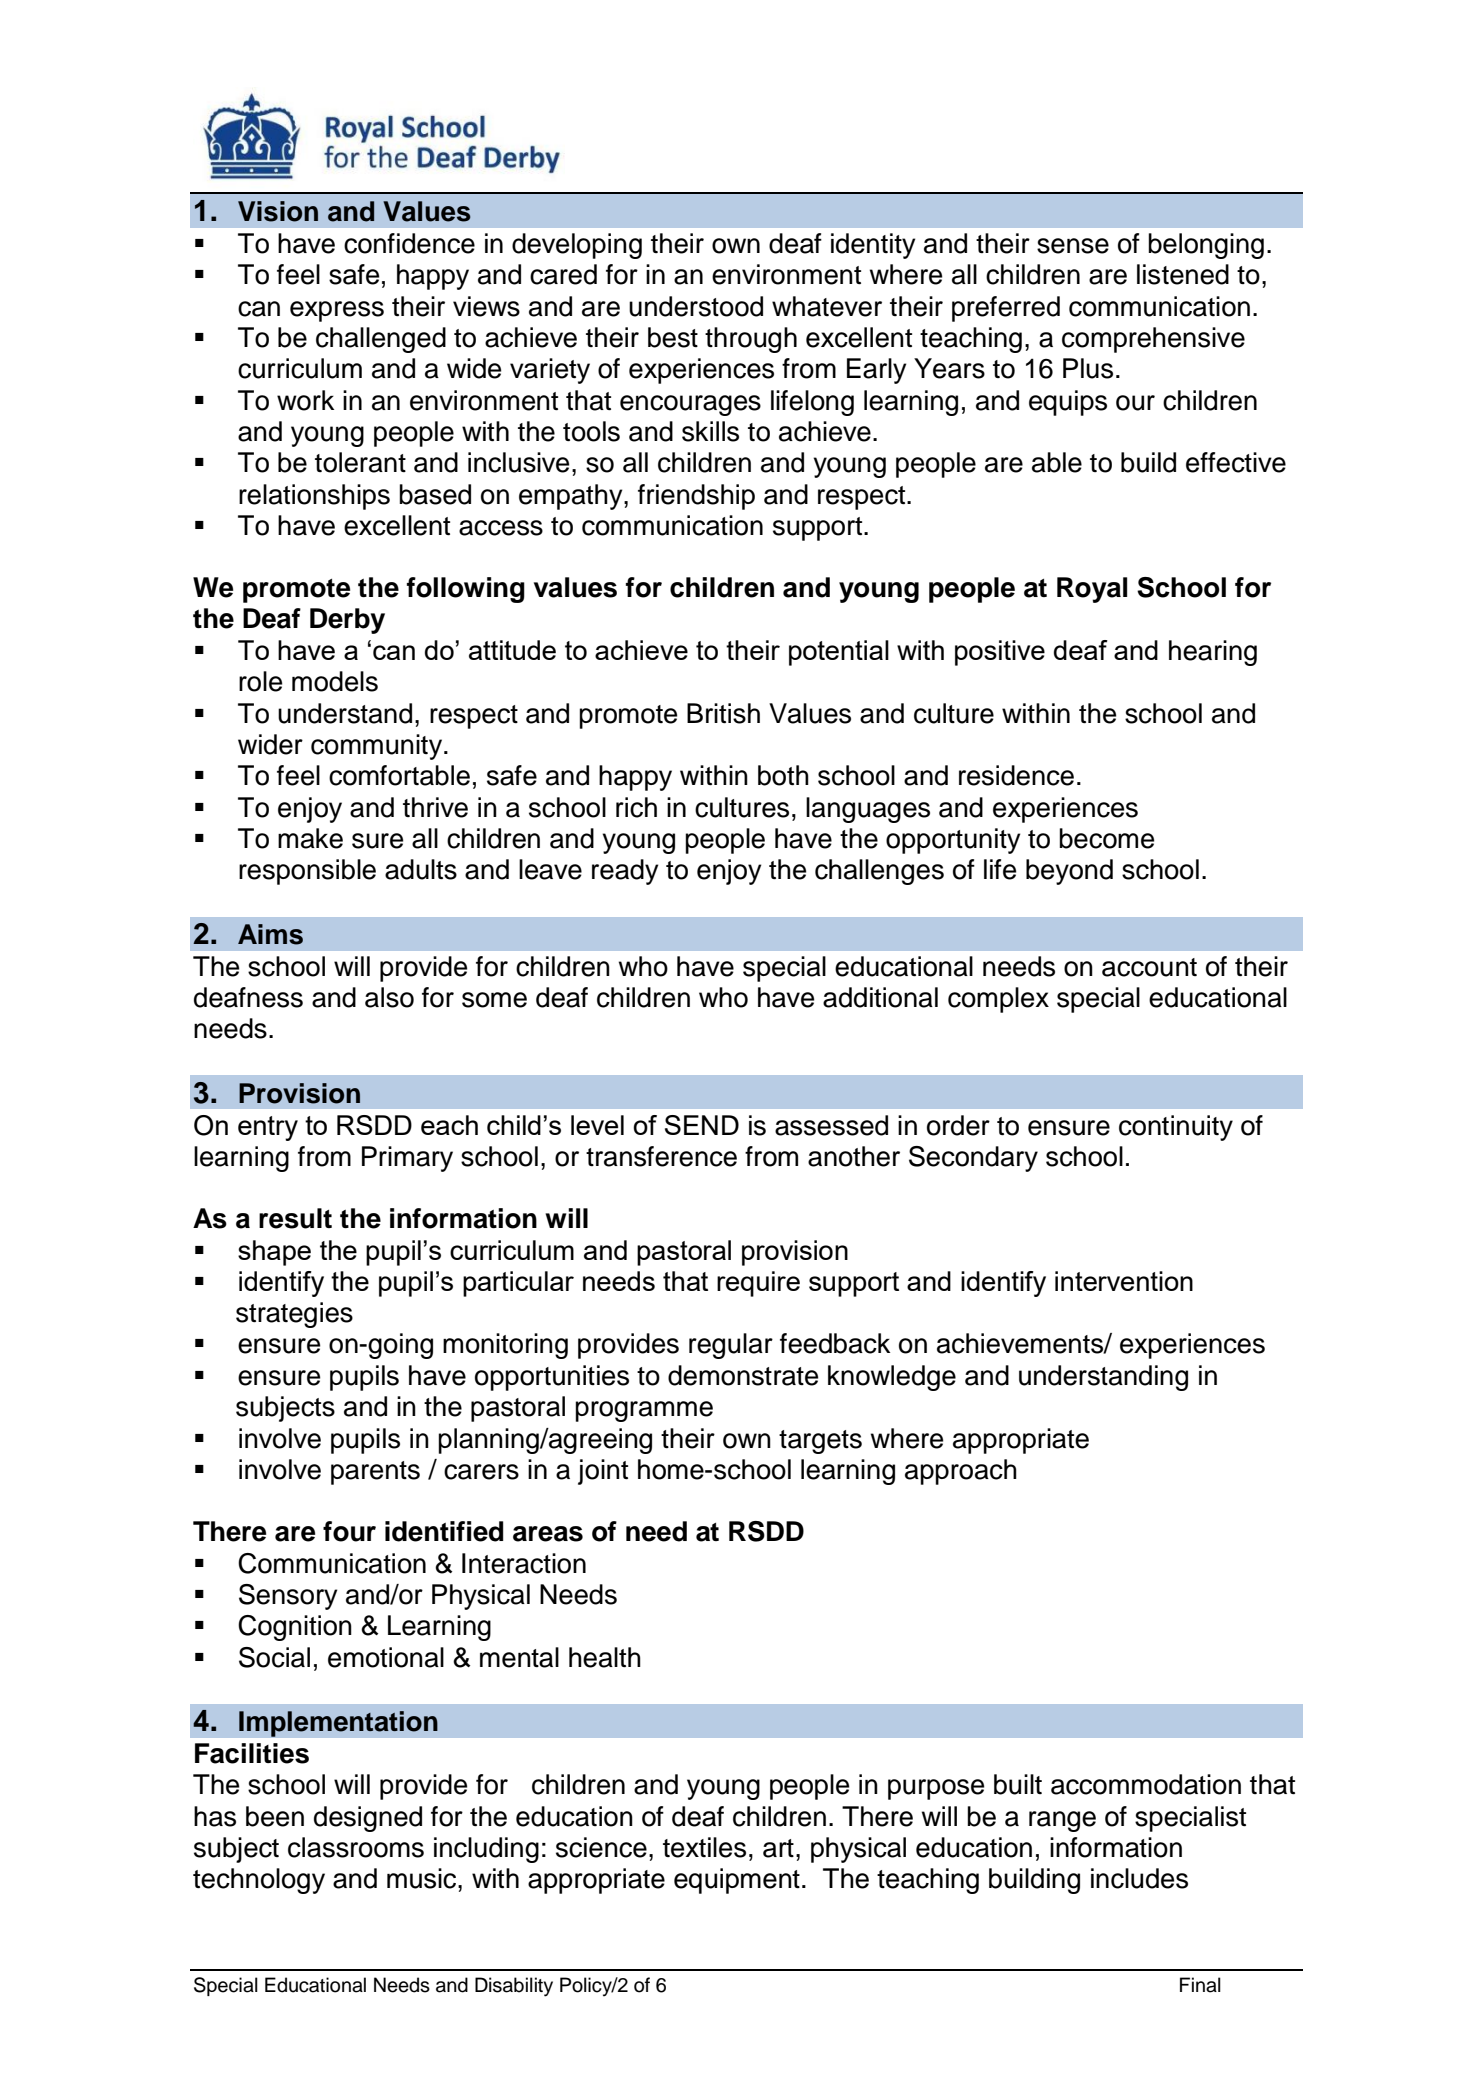  I want to click on SEND, so click(702, 1125).
